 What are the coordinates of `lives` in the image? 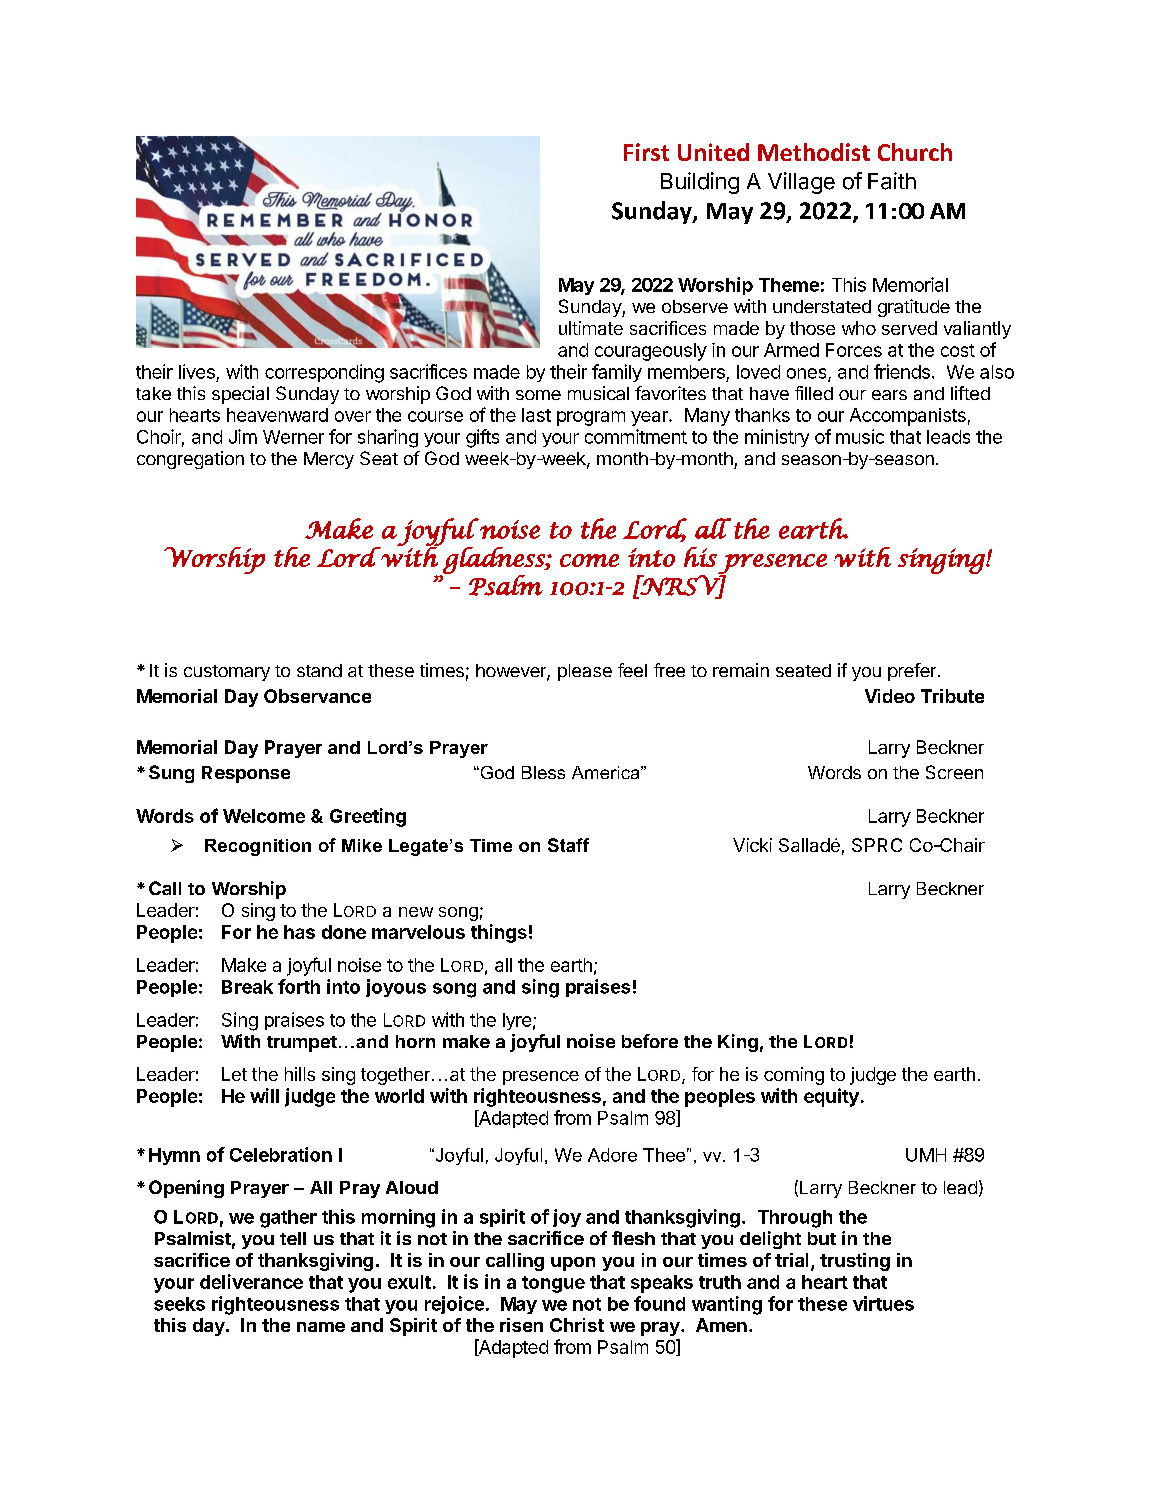 It's located at (197, 371).
